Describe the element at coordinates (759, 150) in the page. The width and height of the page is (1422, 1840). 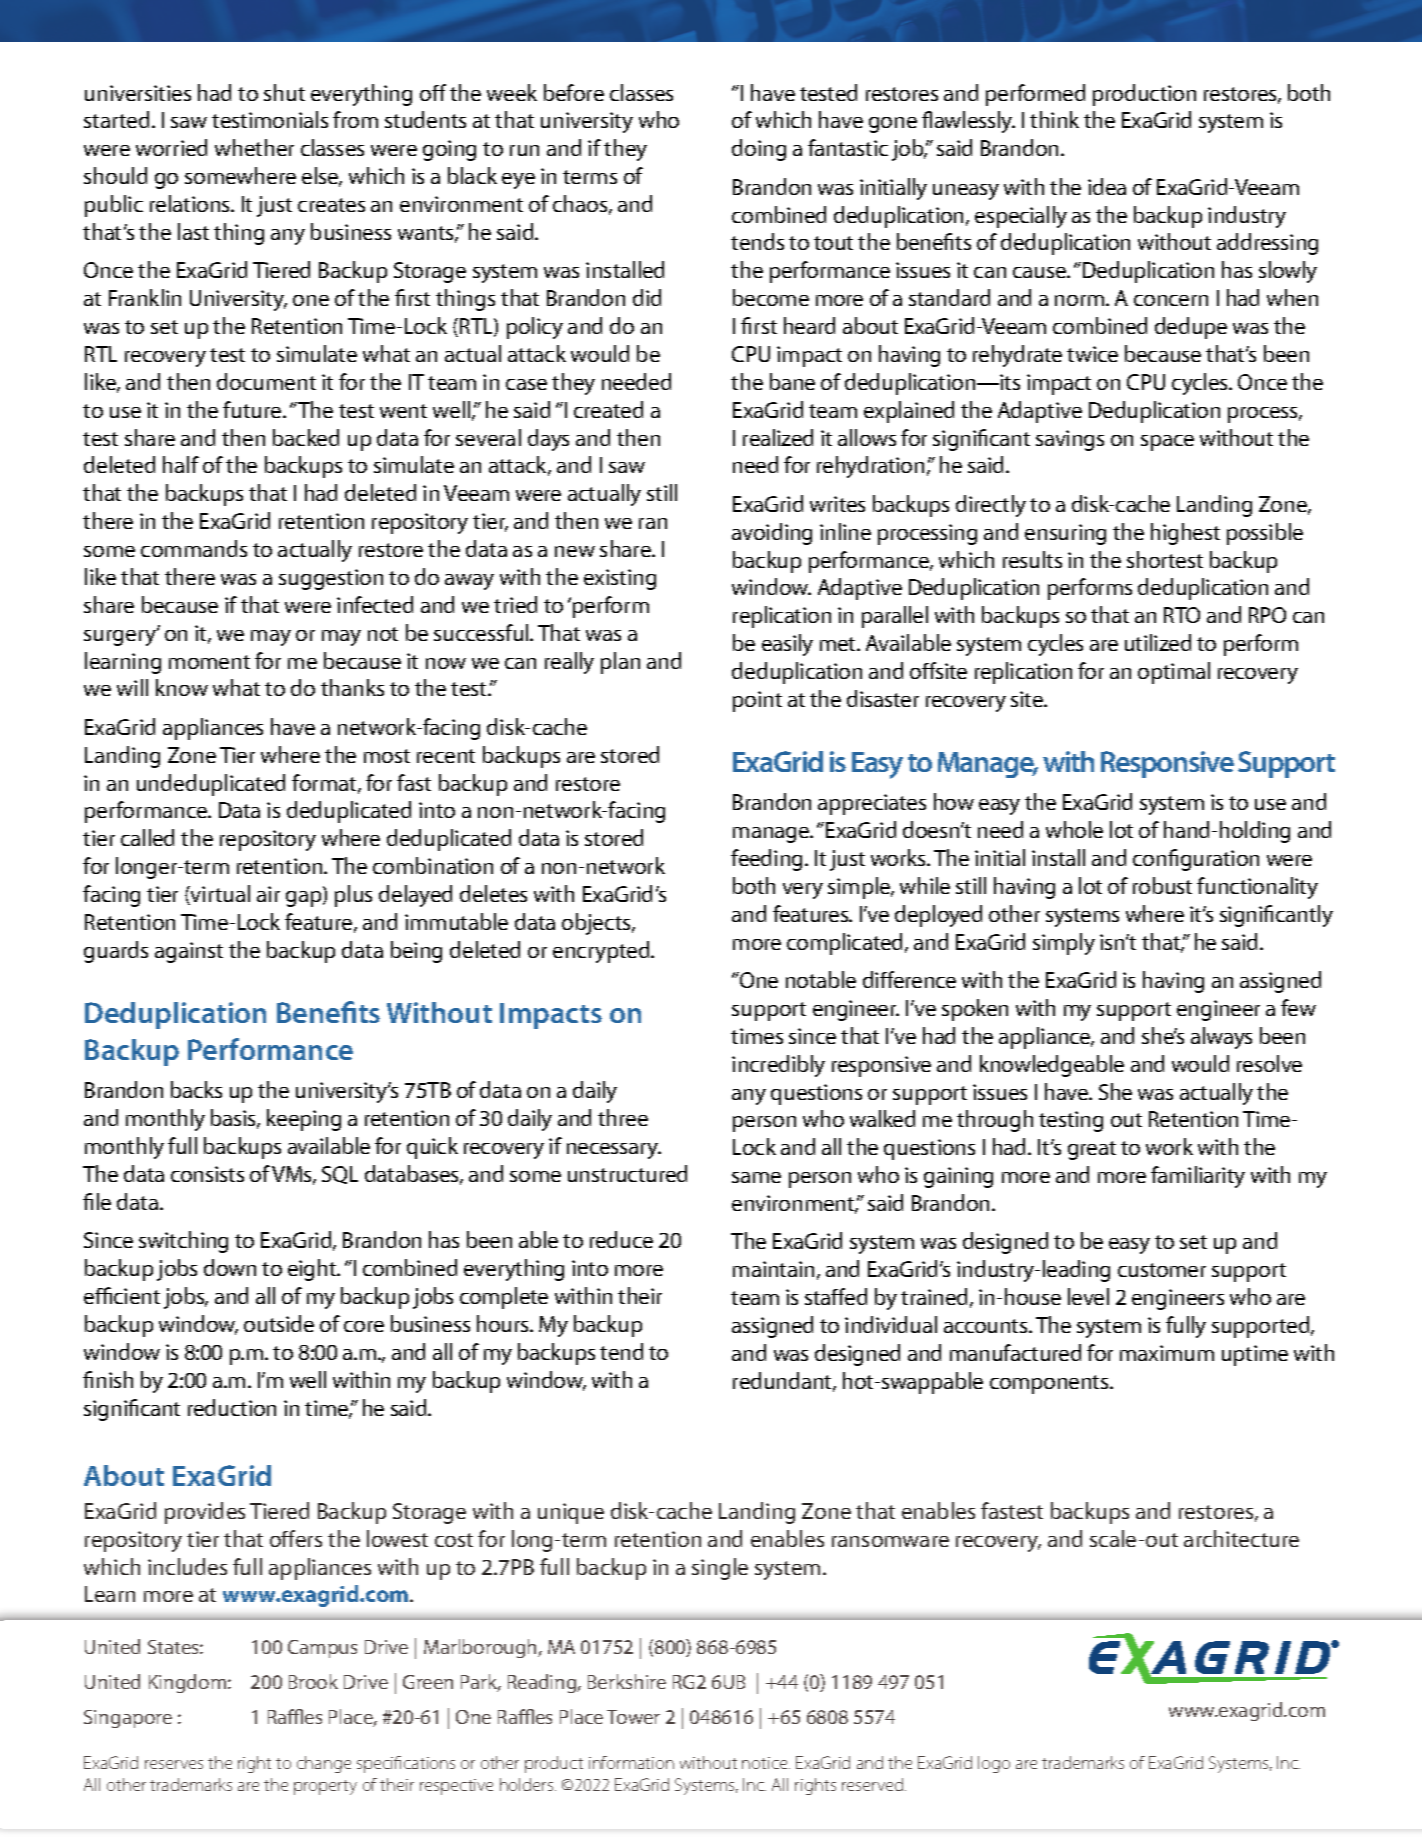
I see `doing` at that location.
